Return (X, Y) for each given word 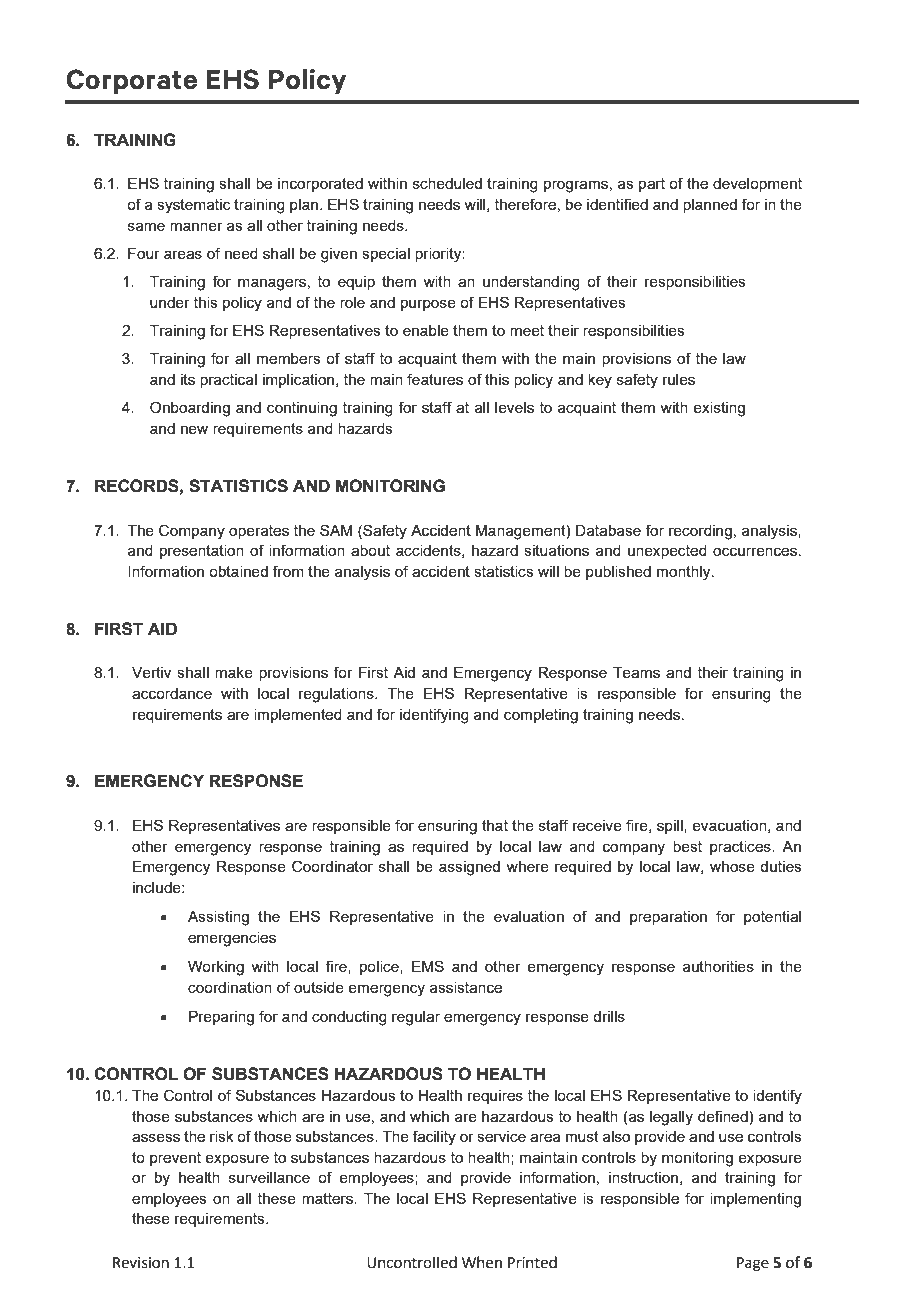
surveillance (269, 1177)
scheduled (447, 183)
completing (541, 716)
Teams (636, 672)
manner (196, 226)
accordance (172, 693)
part (652, 185)
